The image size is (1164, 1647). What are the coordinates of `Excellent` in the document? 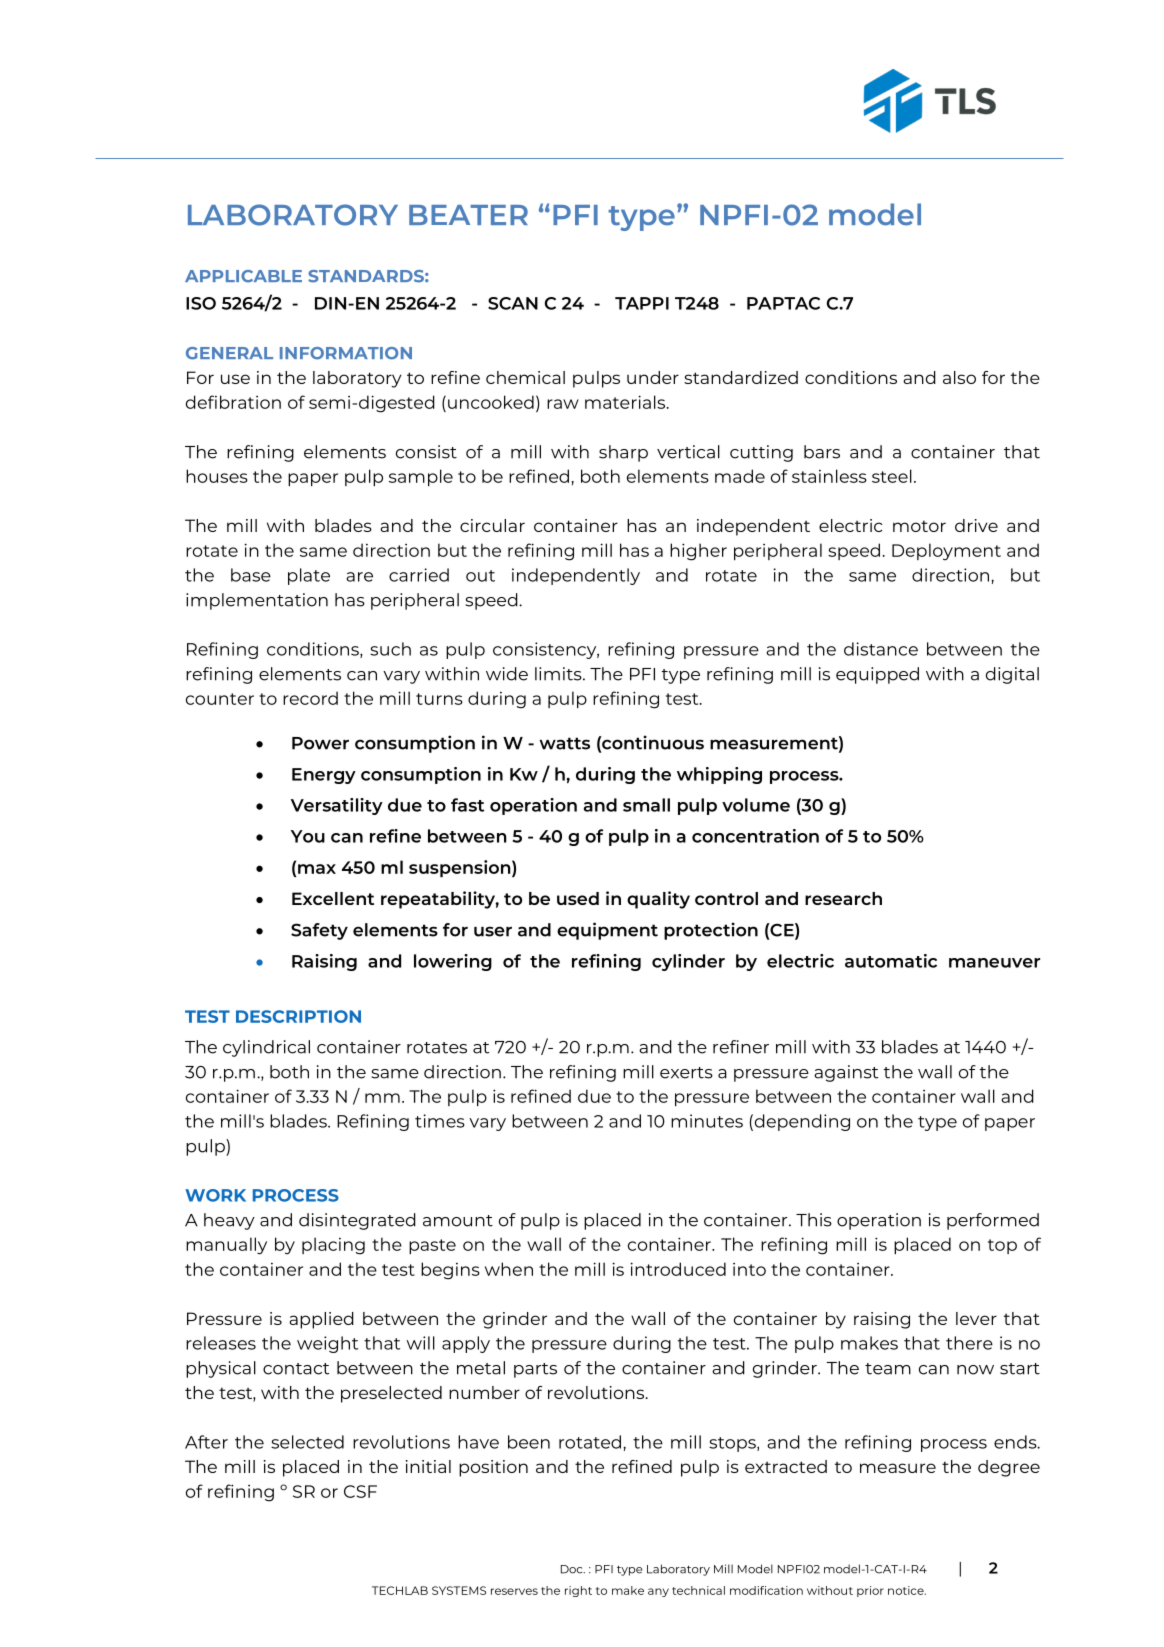 It's located at (333, 898).
